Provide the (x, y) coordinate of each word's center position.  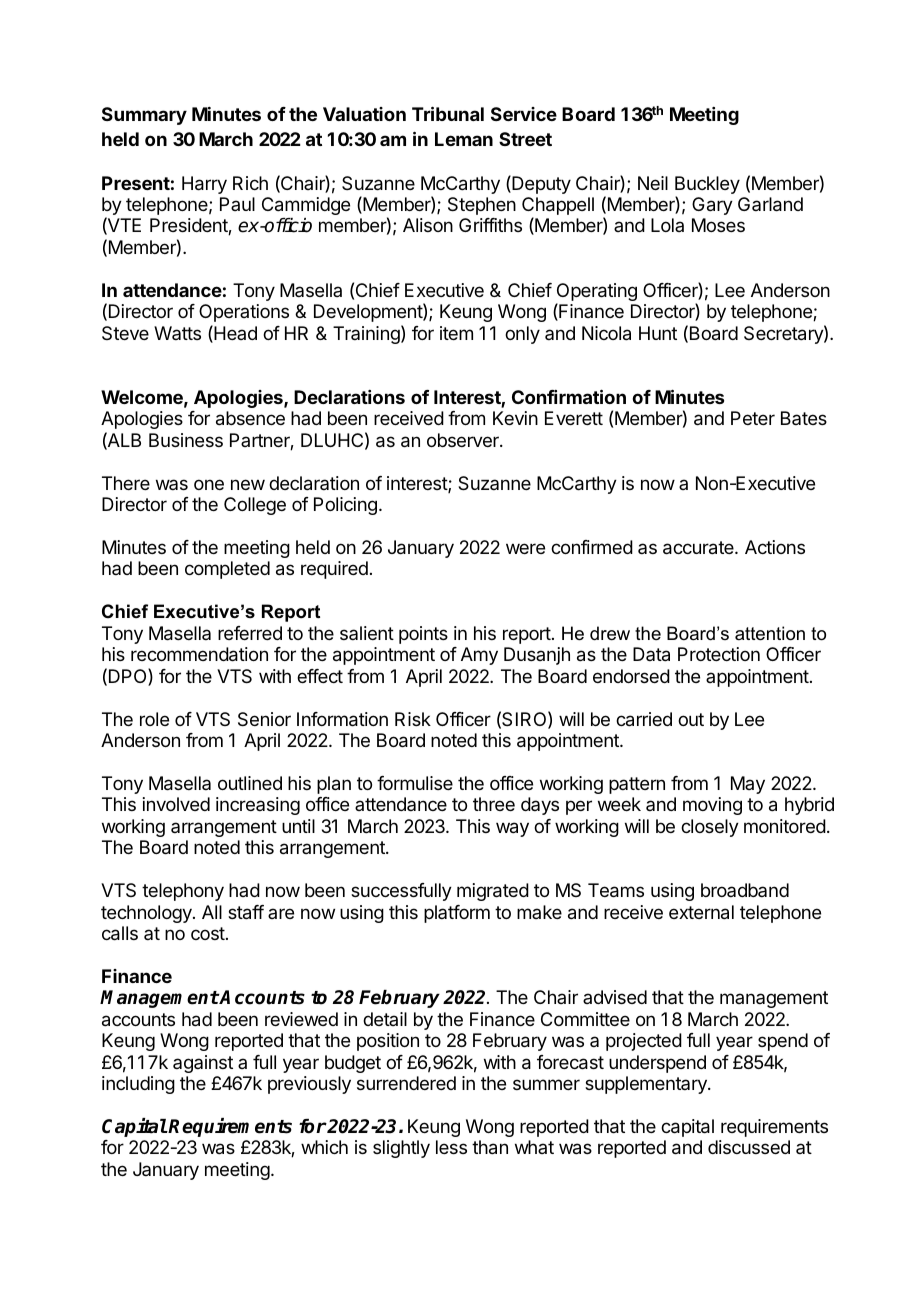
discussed (749, 1147)
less (451, 1147)
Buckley (707, 185)
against (203, 1064)
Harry (204, 185)
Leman (464, 139)
